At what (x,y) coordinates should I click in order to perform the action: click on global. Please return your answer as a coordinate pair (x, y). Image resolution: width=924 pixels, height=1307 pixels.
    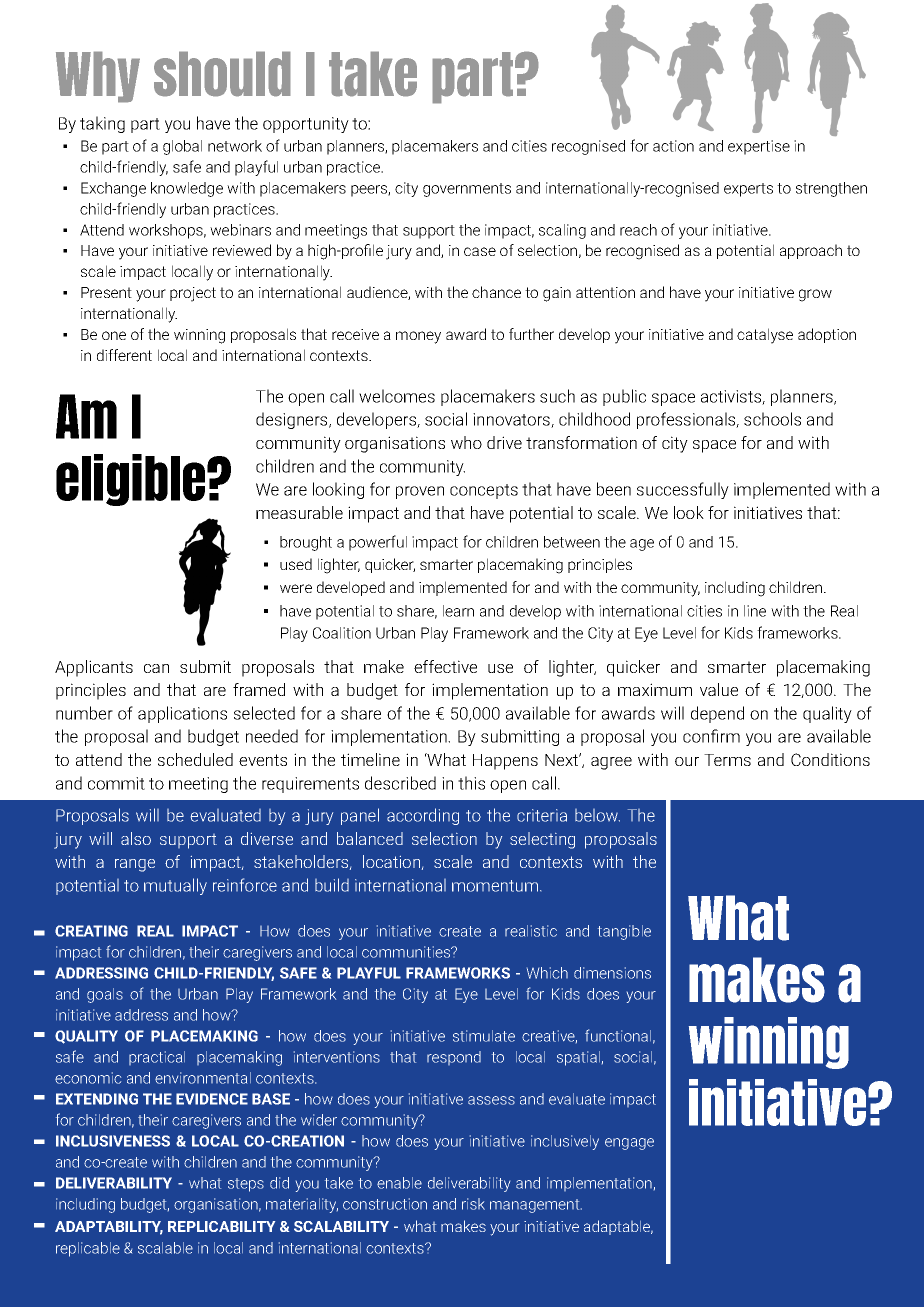
    Looking at the image, I should click on (182, 147).
